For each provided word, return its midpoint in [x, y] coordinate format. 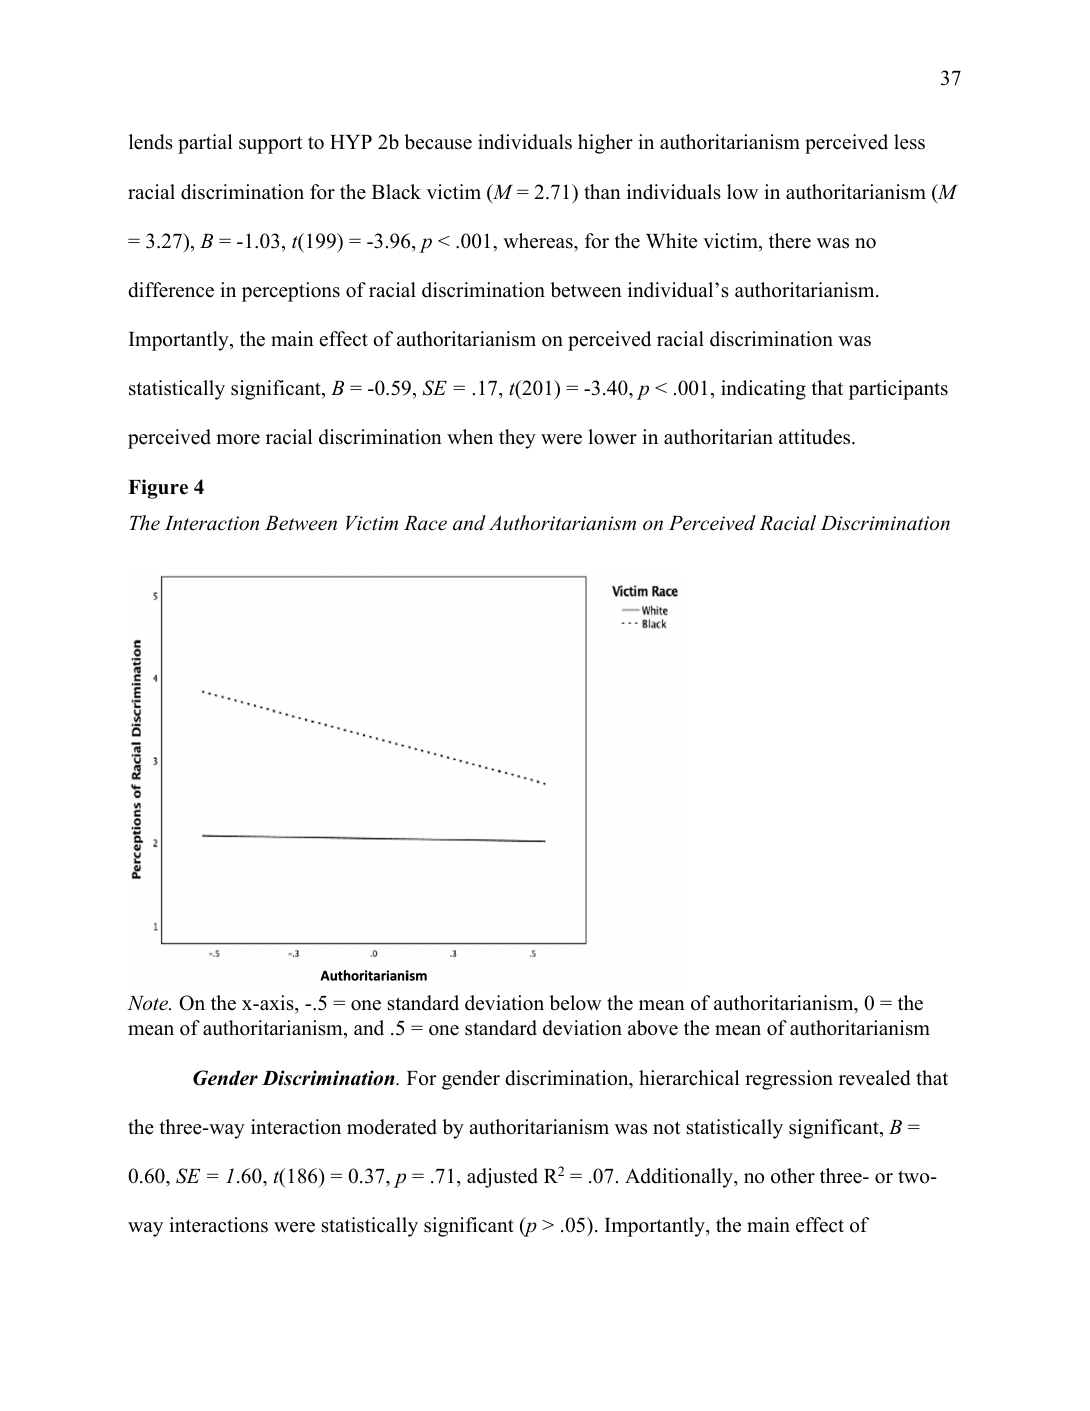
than [602, 191]
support [271, 145]
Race [425, 523]
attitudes [816, 437]
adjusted [502, 1178]
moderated [392, 1127]
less [909, 142]
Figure [158, 489]
